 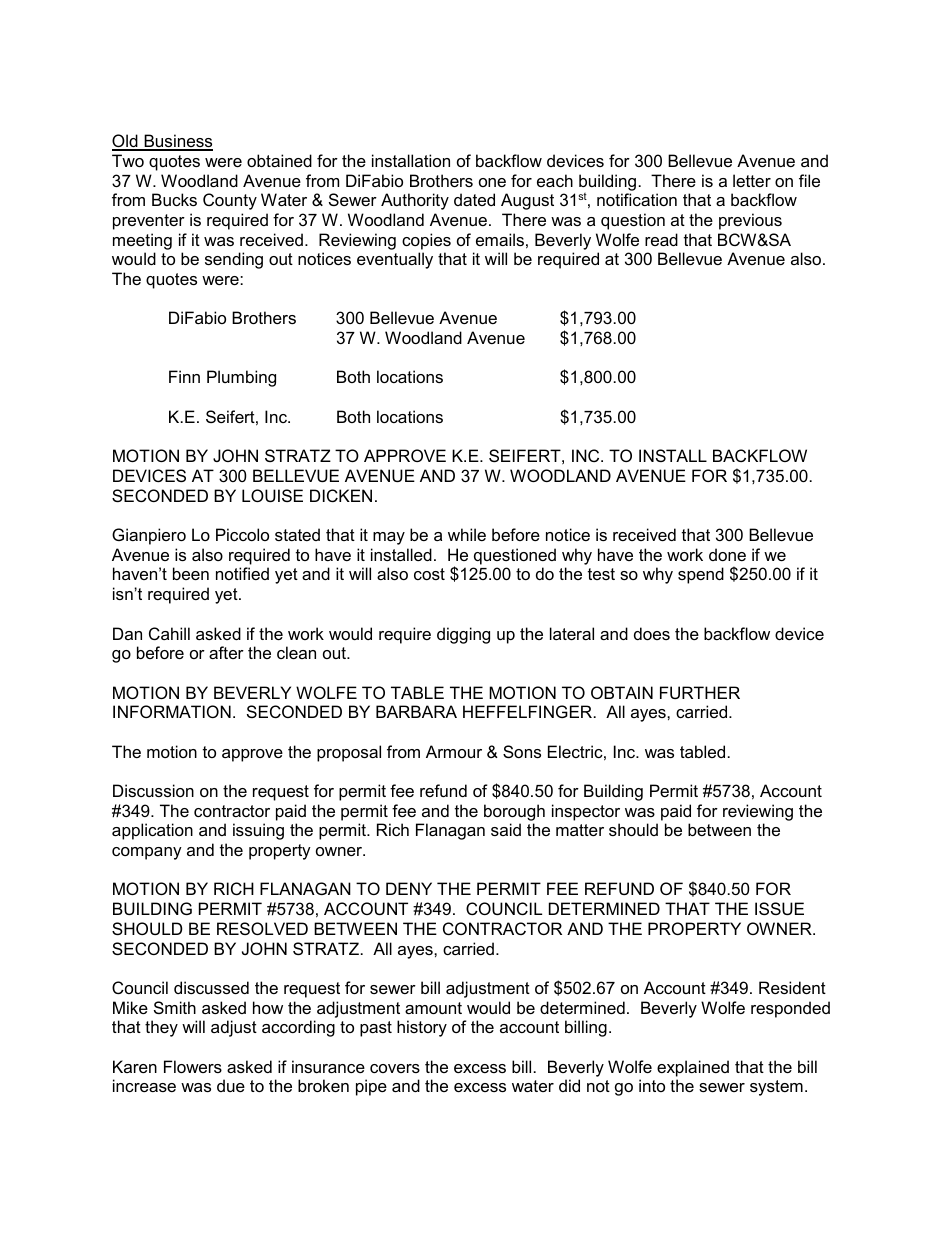 What do you see at coordinates (422, 1028) in the page?
I see `history` at bounding box center [422, 1028].
